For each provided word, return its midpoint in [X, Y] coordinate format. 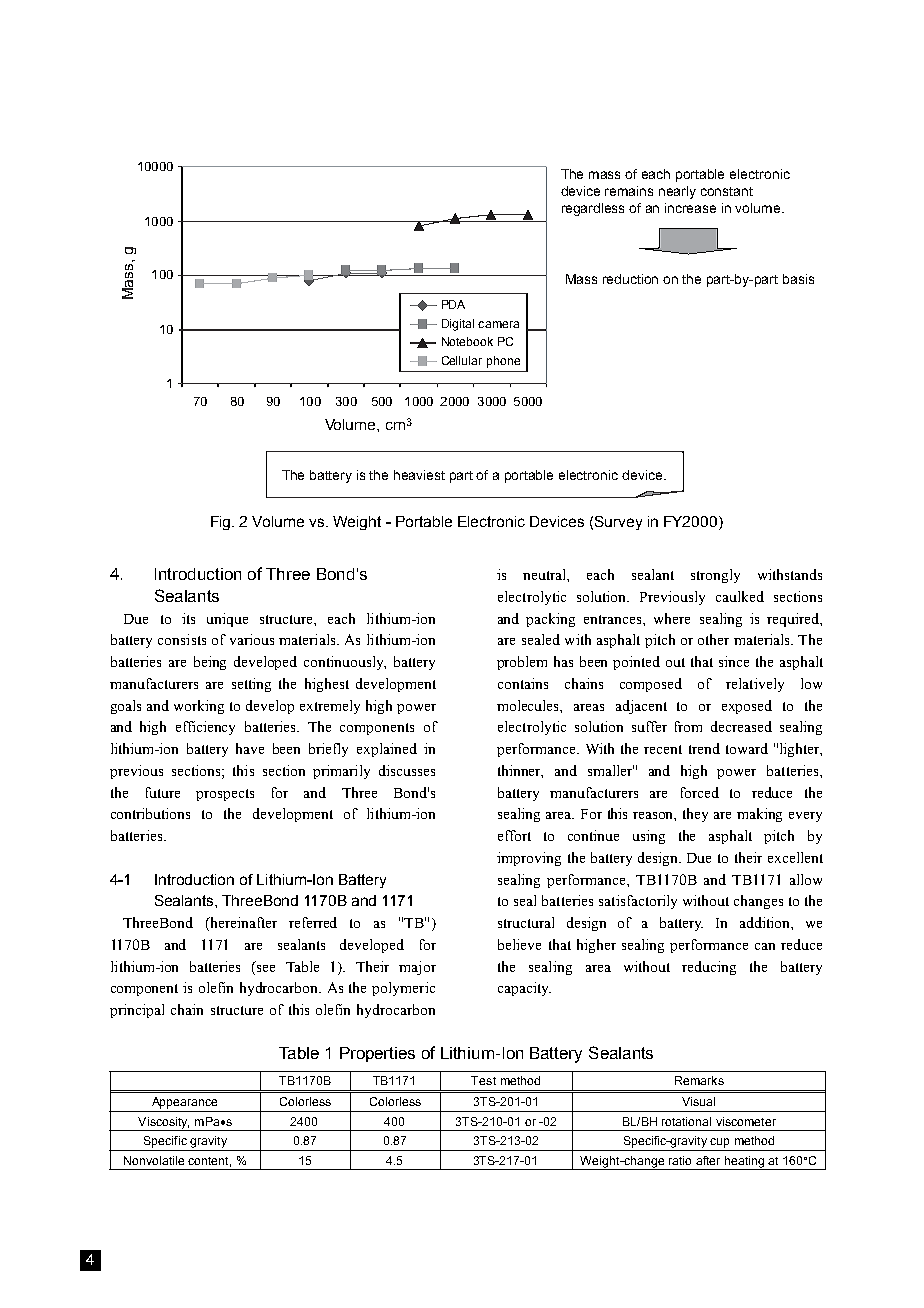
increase [690, 208]
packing [550, 620]
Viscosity [163, 1124]
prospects [225, 795]
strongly [715, 576]
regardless [593, 209]
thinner [520, 771]
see [266, 968]
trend [704, 748]
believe [519, 944]
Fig [222, 523]
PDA [453, 304]
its [188, 618]
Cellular [462, 360]
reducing [709, 968]
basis [798, 279]
